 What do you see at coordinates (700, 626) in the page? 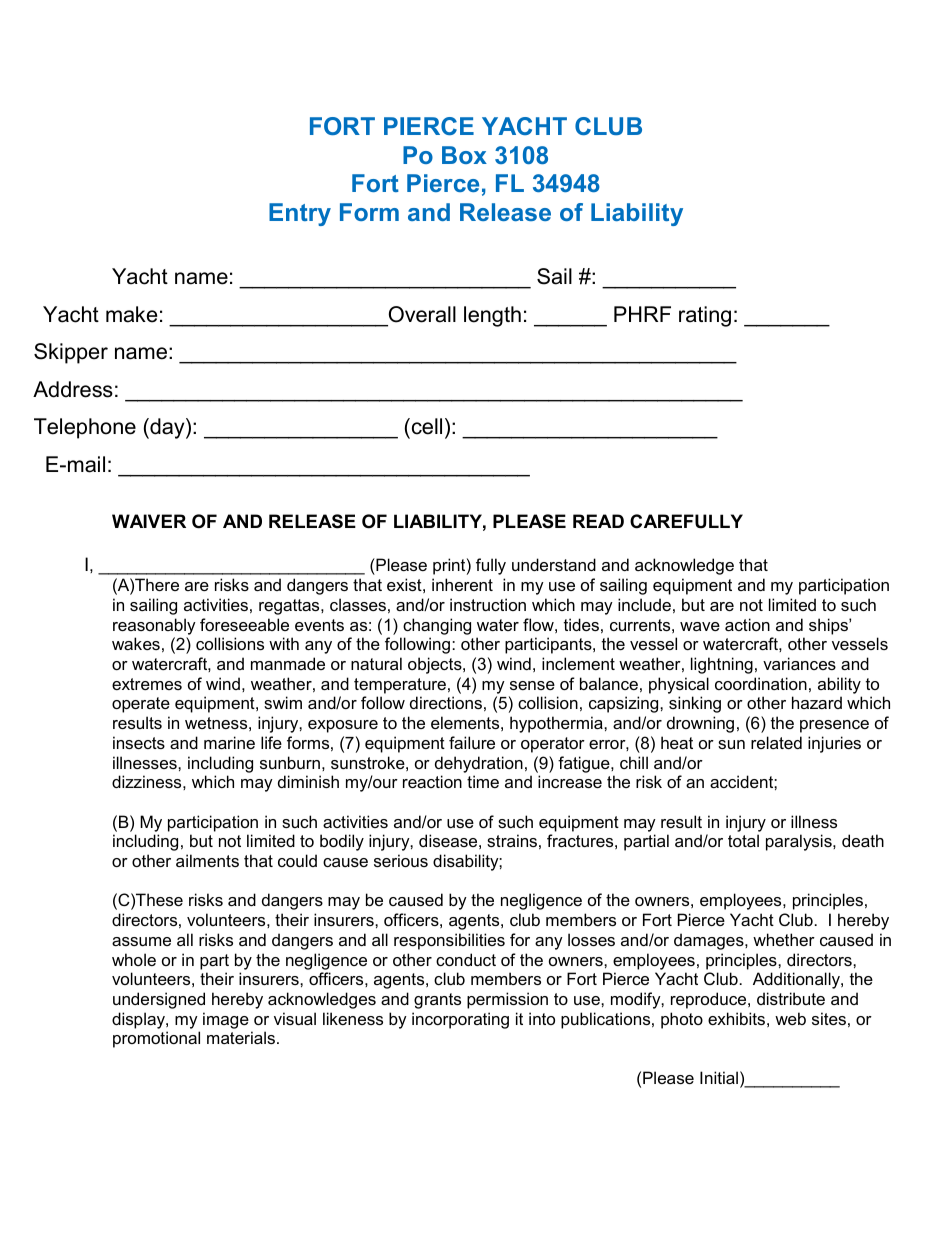
I see `wave` at bounding box center [700, 626].
